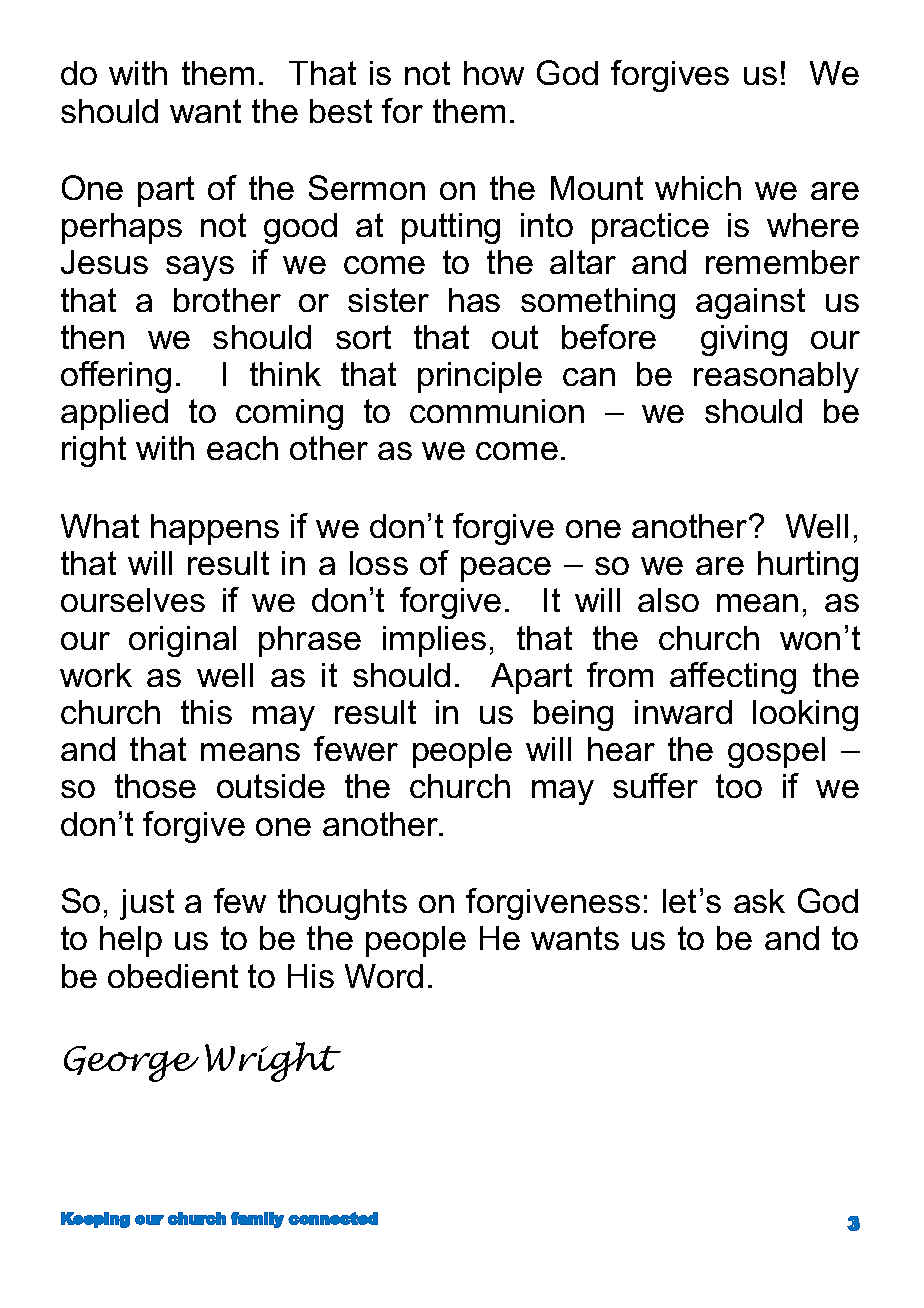 This screenshot has height=1308, width=924. What do you see at coordinates (257, 1220) in the screenshot?
I see `family` at bounding box center [257, 1220].
